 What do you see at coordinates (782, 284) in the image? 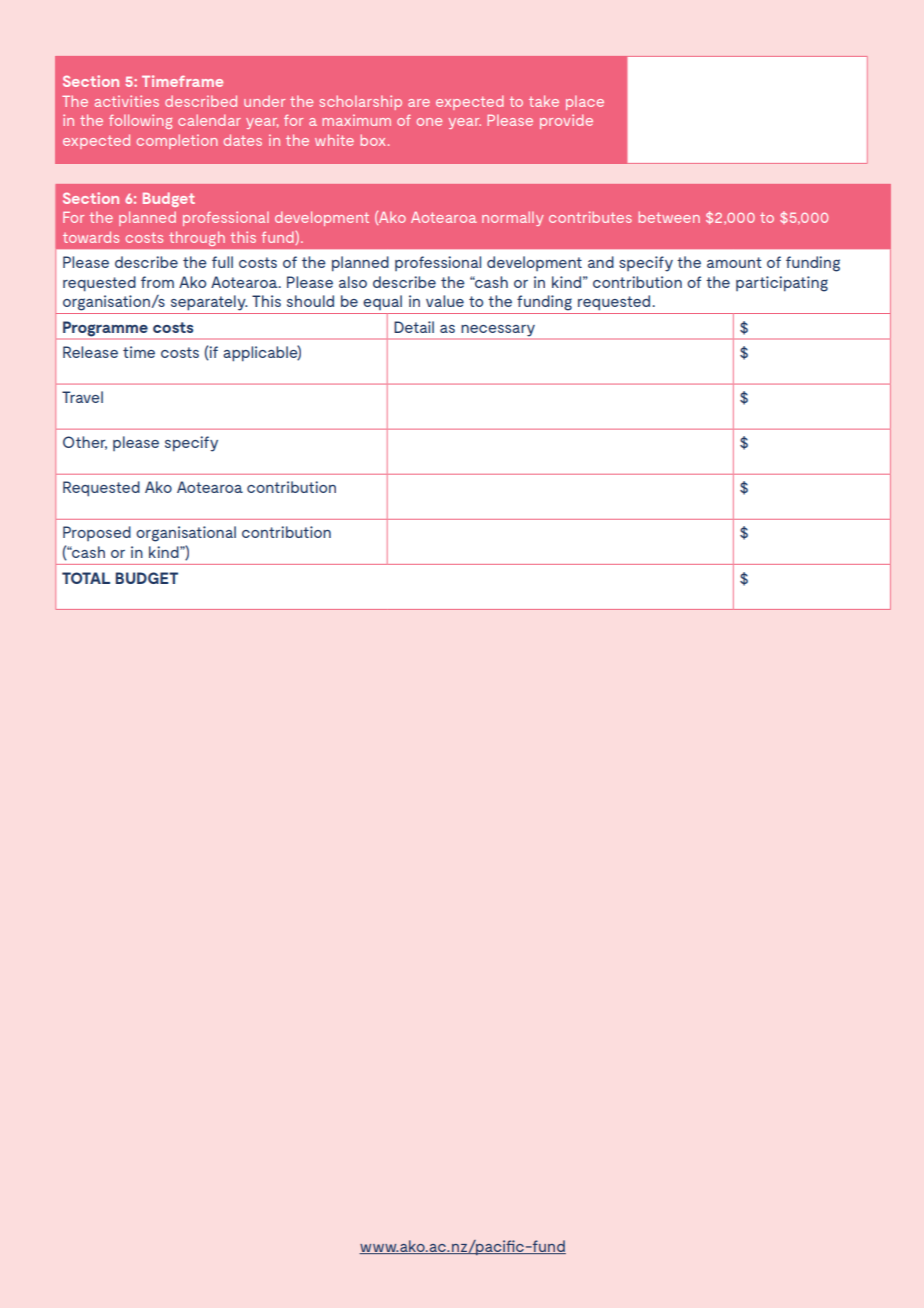
I see `participating` at bounding box center [782, 284].
